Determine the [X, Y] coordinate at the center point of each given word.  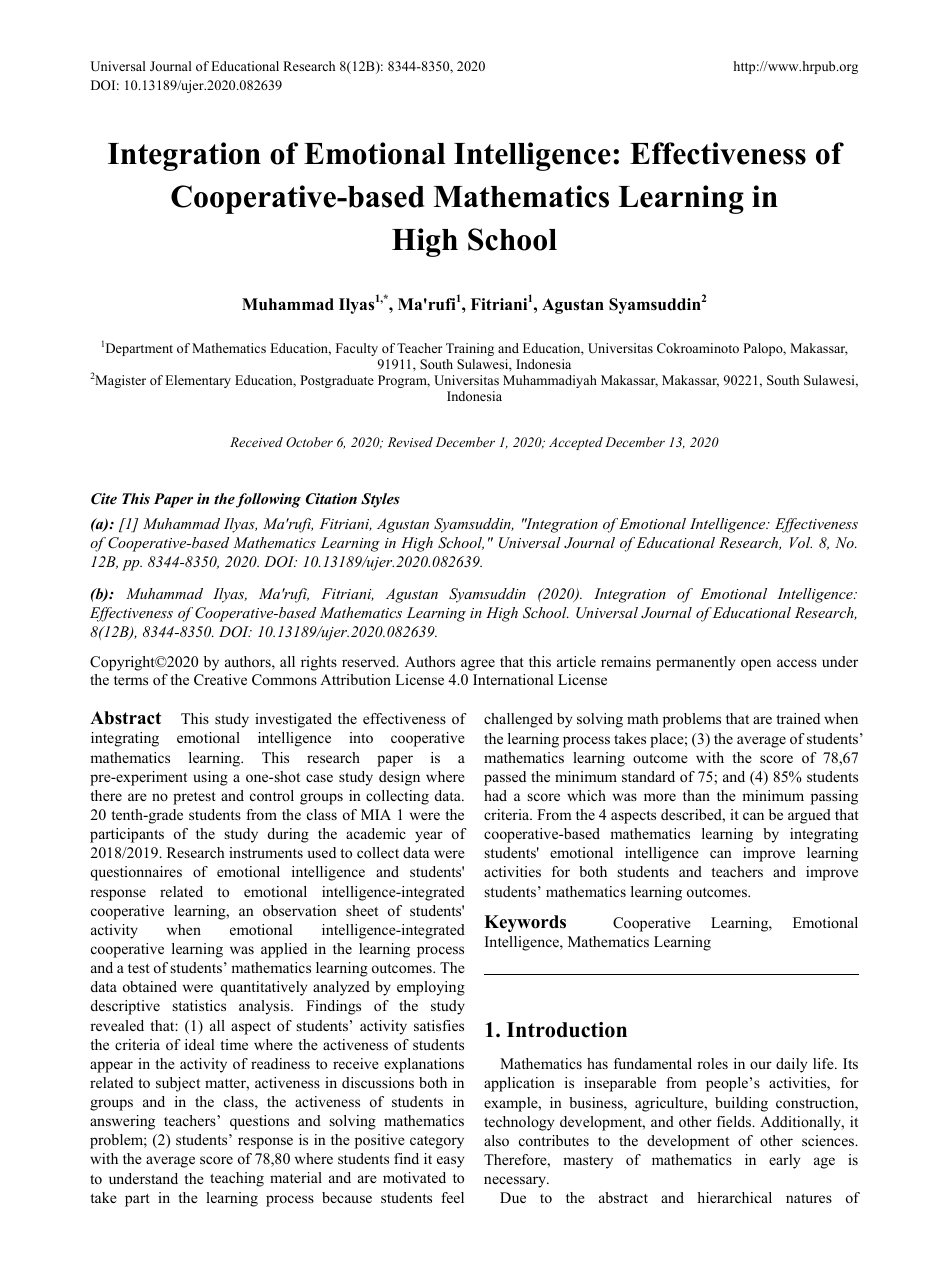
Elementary [198, 381]
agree [478, 665]
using [210, 778]
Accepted [576, 443]
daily [791, 1065]
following [268, 500]
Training [470, 351]
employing [431, 988]
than [696, 795]
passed [505, 778]
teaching [237, 1179]
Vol [801, 542]
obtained [150, 986]
